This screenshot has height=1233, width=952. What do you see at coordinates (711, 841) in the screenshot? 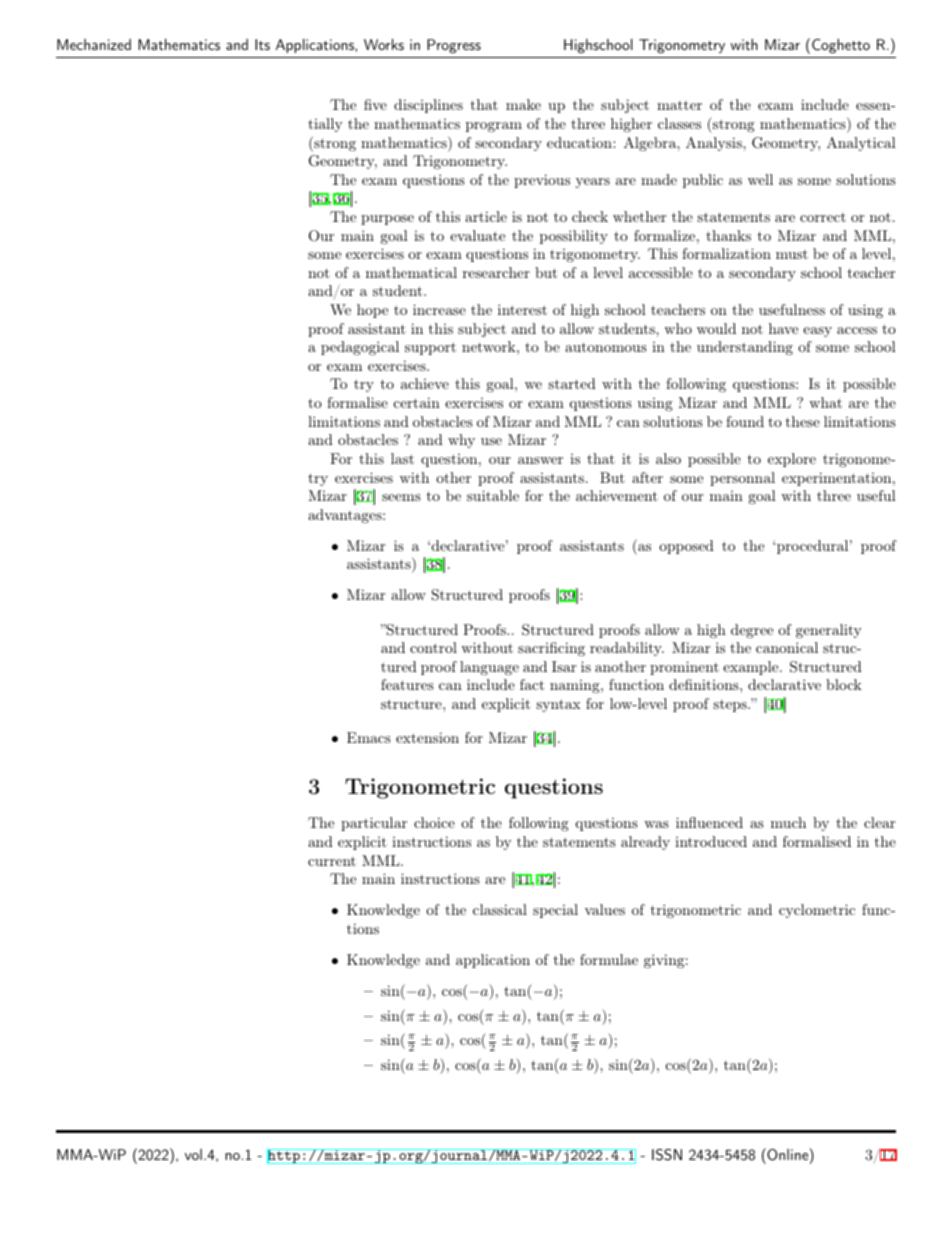
I see `introduced` at bounding box center [711, 841].
